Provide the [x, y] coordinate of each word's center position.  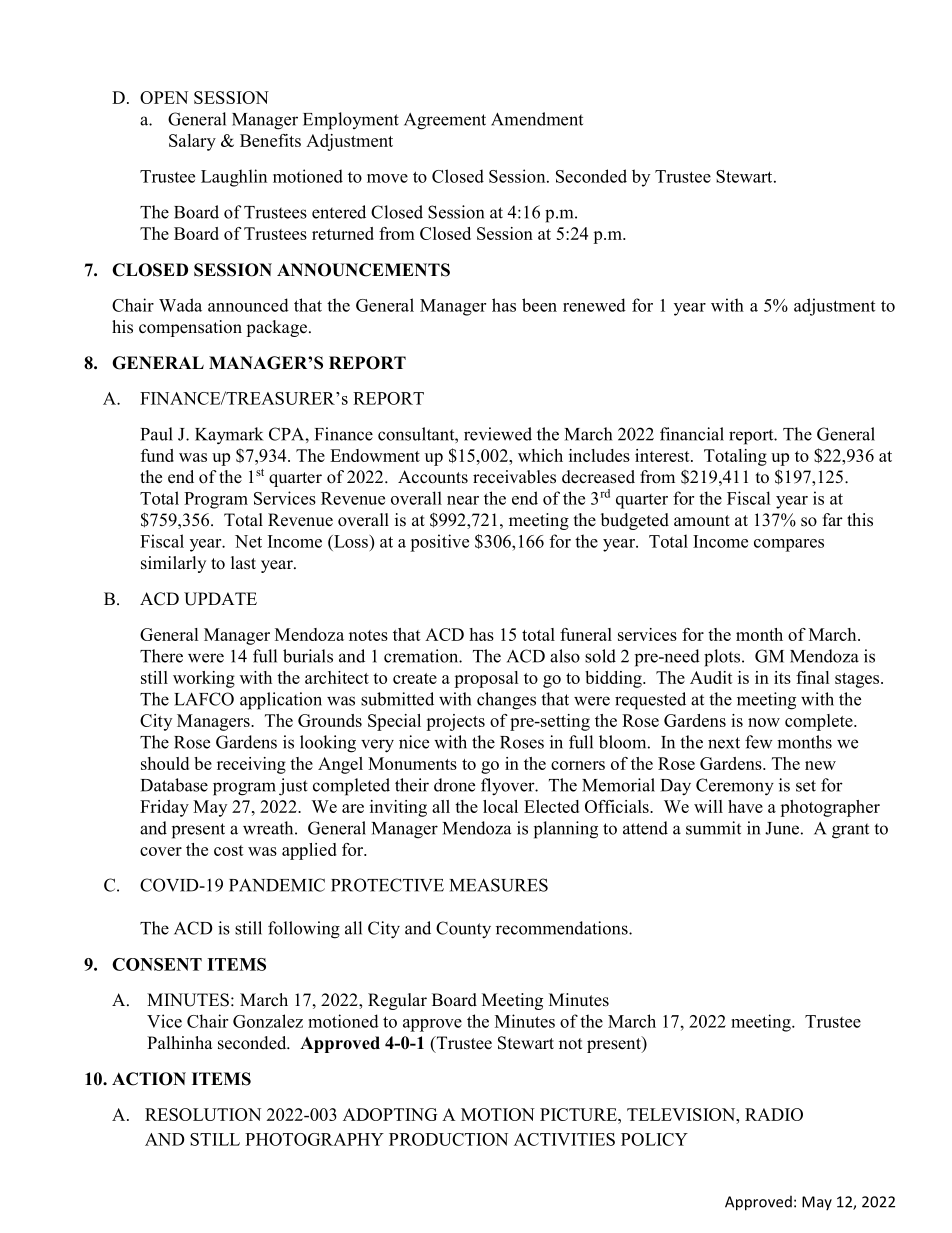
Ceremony [735, 787]
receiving [251, 765]
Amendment [537, 119]
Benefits [270, 140]
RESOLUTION [203, 1114]
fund [157, 455]
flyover [509, 787]
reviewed [498, 434]
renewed [594, 305]
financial [692, 434]
